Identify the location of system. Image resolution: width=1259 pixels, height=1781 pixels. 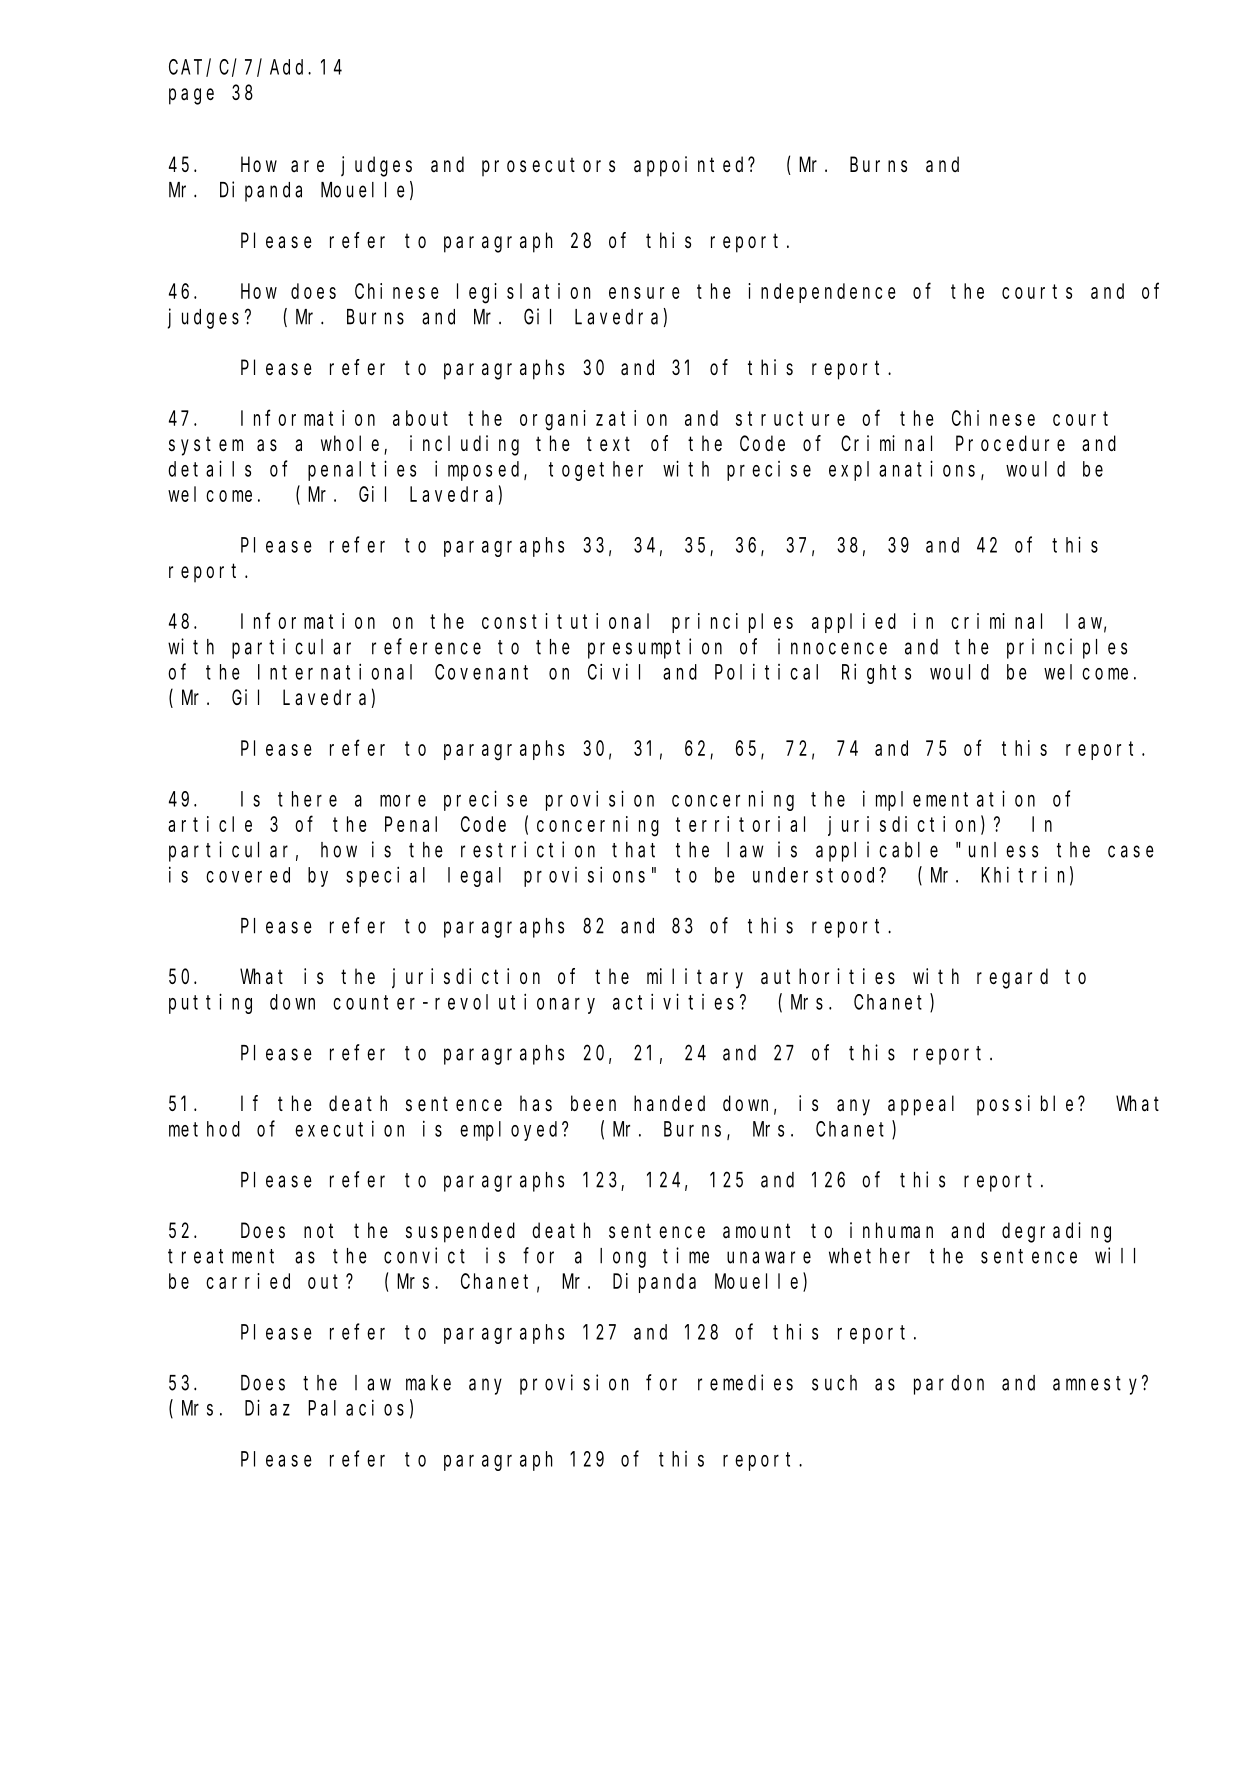
(206, 446).
